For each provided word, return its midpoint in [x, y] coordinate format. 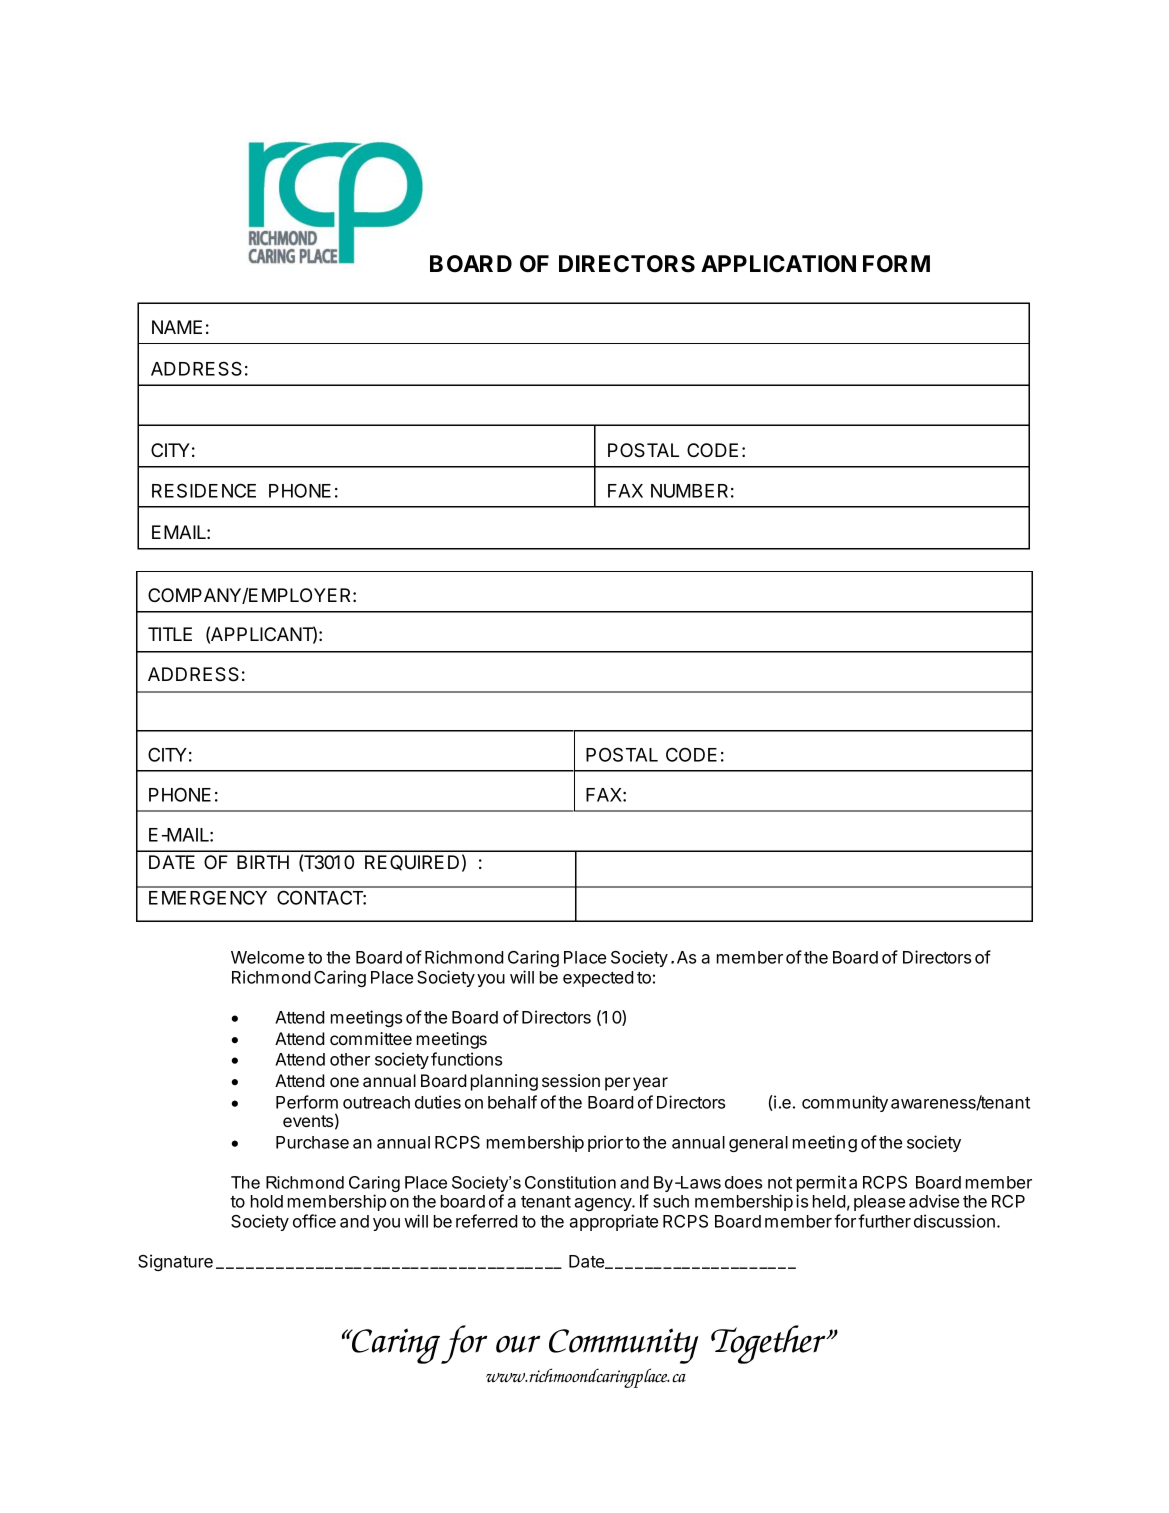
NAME [177, 327]
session [571, 1080]
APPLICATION [778, 264]
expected [598, 979]
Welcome [267, 957]
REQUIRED [412, 863]
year [650, 1084]
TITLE [170, 634]
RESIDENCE [204, 490]
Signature [175, 1262]
